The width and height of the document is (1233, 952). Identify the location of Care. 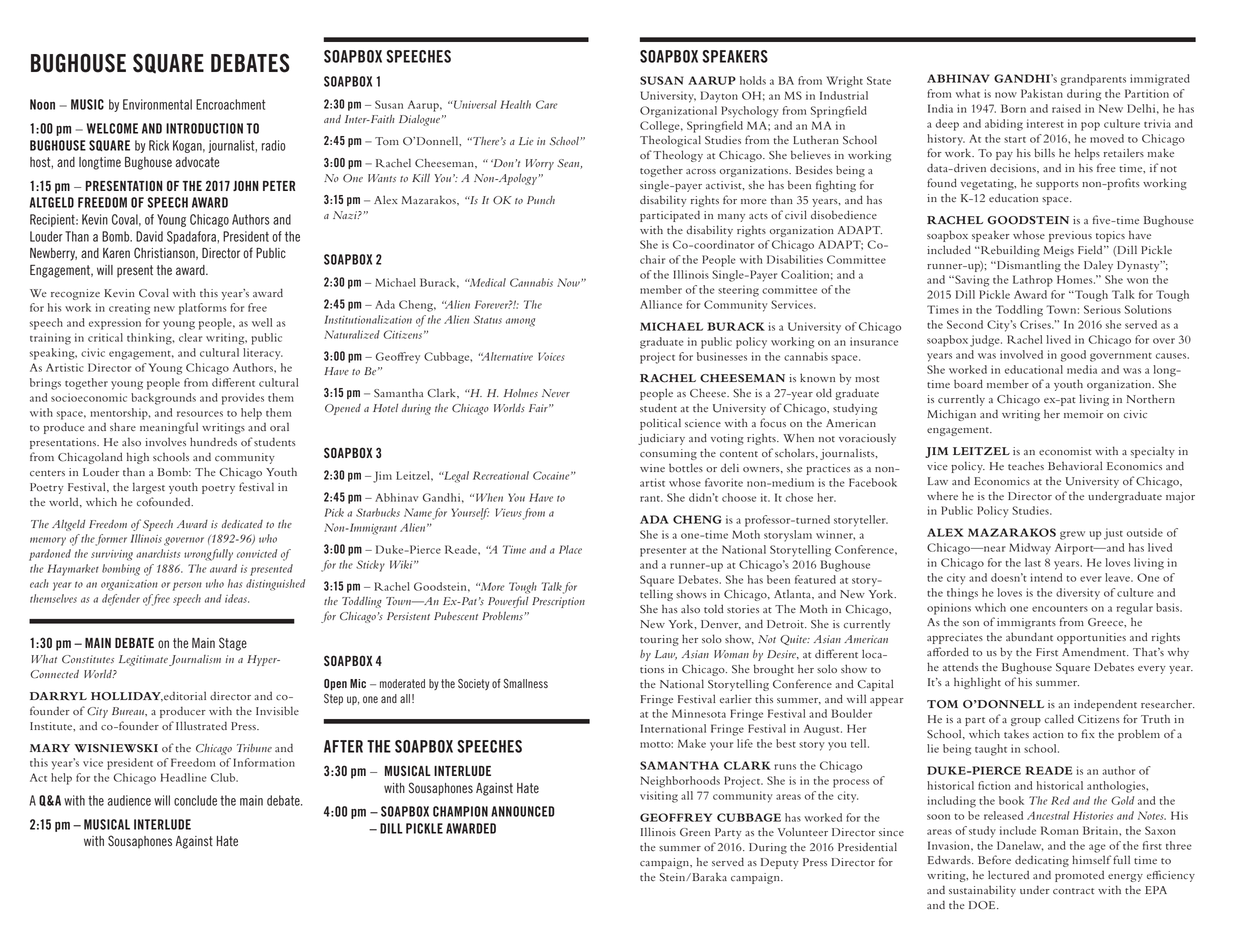
(547, 104).
